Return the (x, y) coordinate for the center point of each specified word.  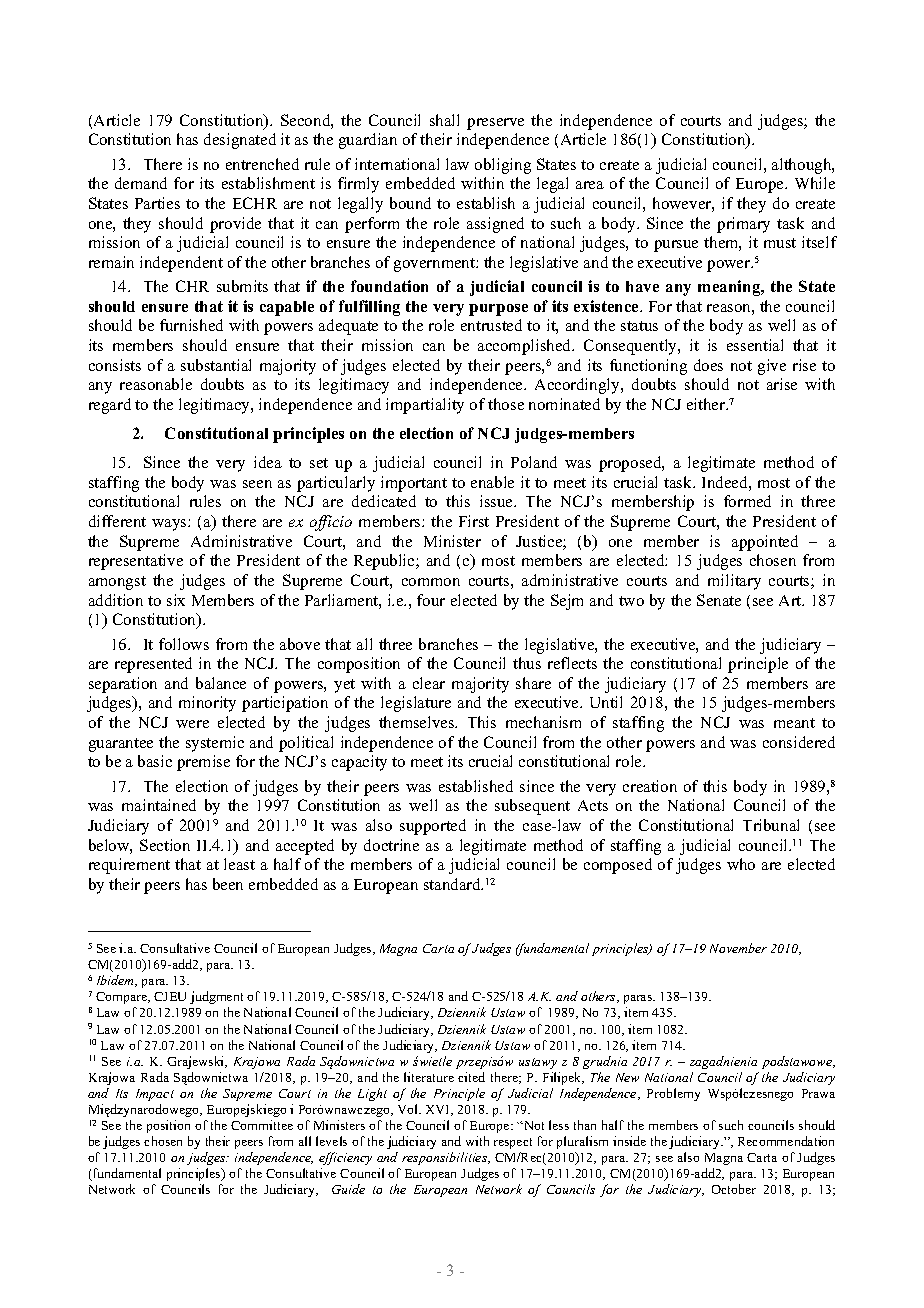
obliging (503, 166)
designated (240, 141)
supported (433, 827)
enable (492, 482)
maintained (159, 805)
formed (747, 501)
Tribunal (771, 825)
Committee (262, 1125)
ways (170, 525)
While (815, 183)
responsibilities (446, 1158)
